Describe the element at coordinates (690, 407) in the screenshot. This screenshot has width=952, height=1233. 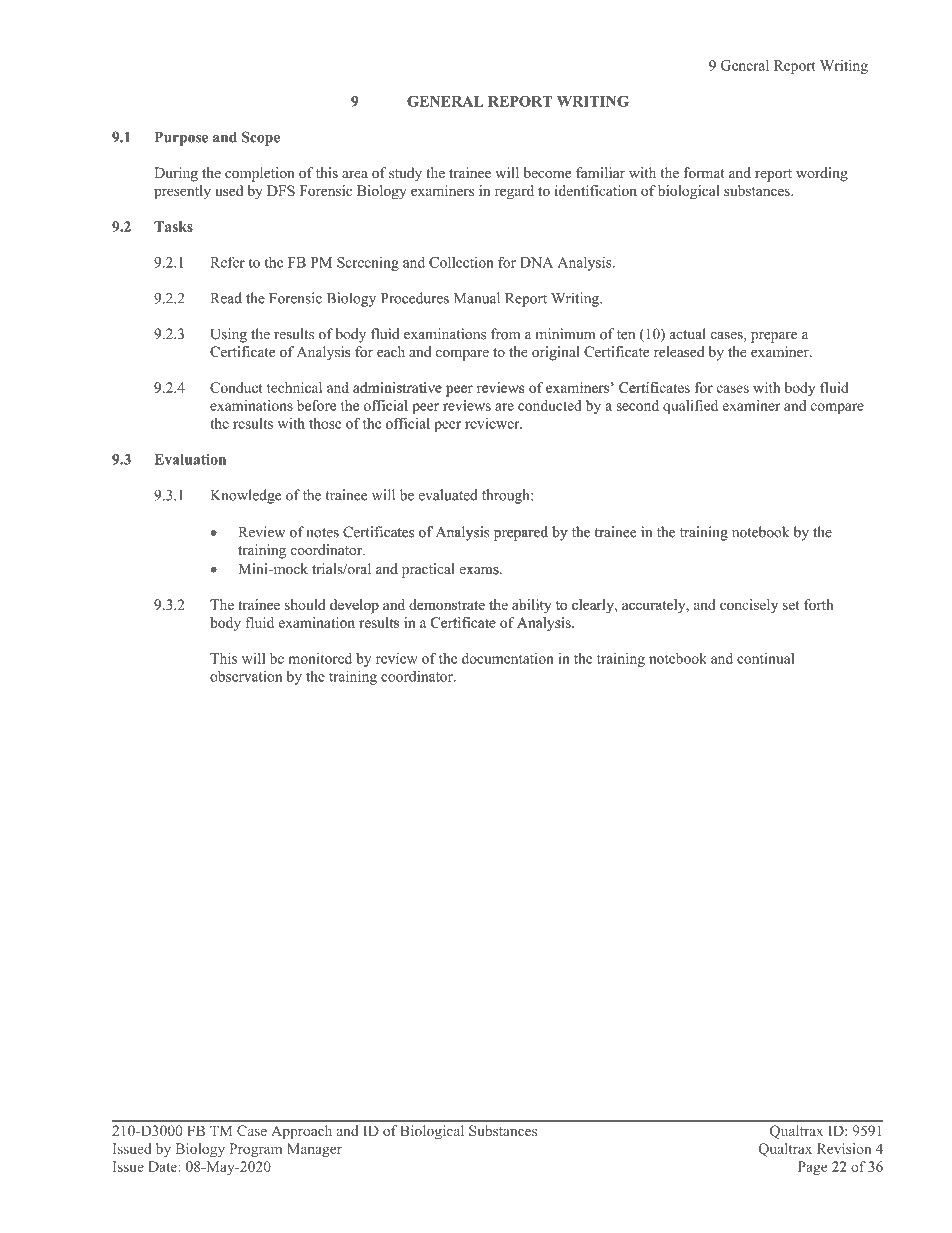
I see `qualified` at that location.
